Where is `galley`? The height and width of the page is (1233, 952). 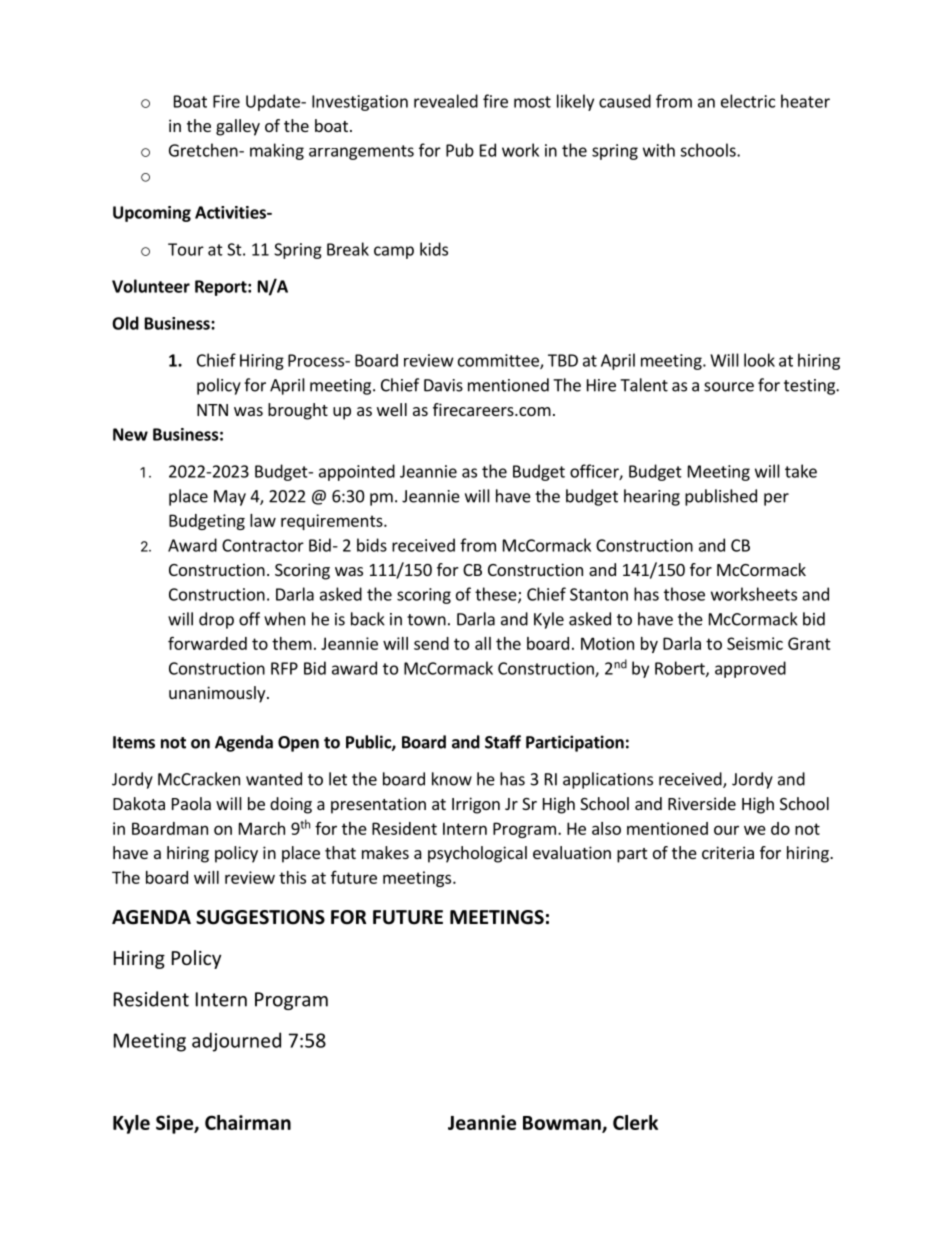 galley is located at coordinates (238, 127).
